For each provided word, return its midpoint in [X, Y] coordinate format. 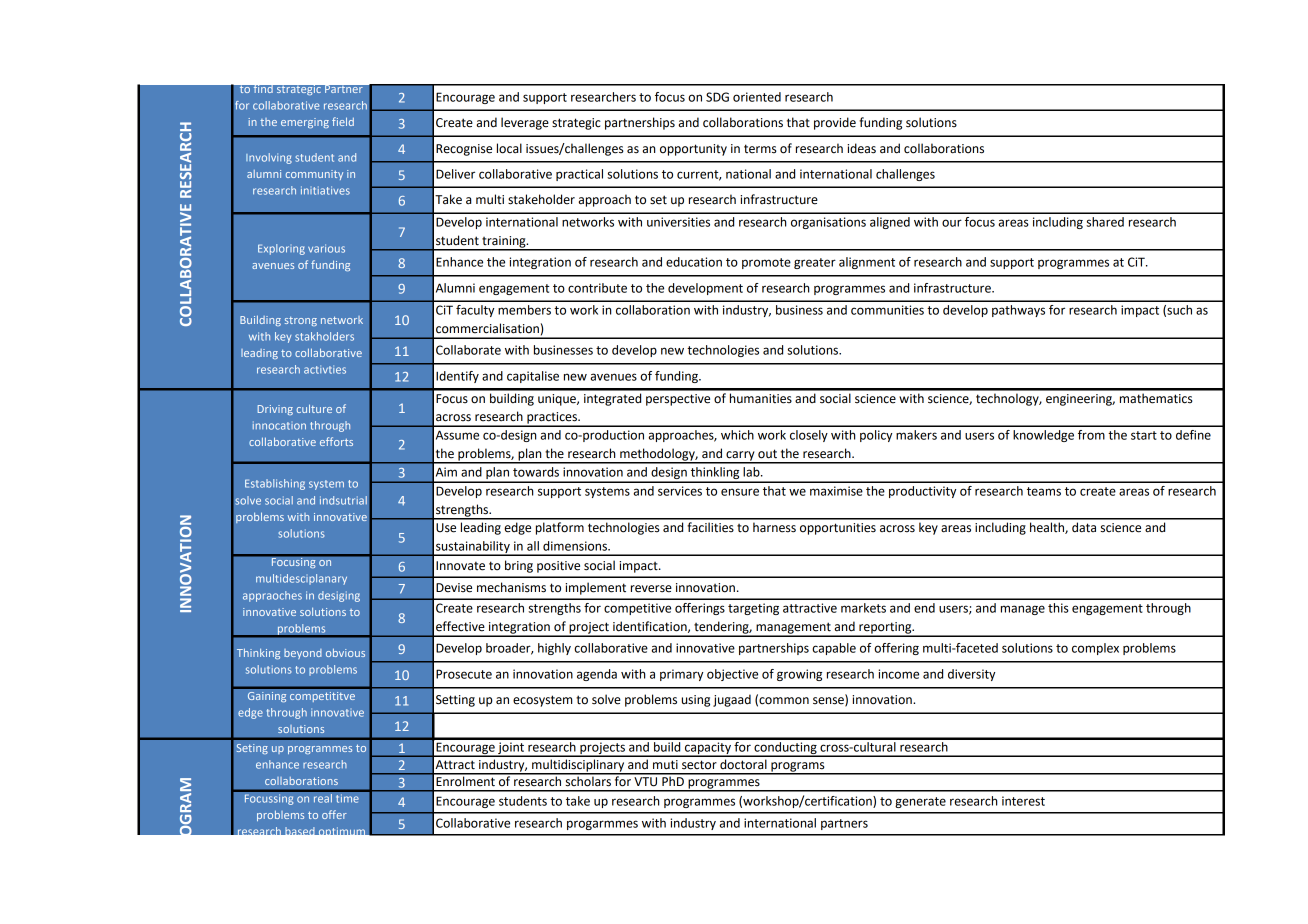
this [1058, 608]
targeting [753, 609]
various [326, 248]
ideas [861, 148]
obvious [345, 652]
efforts [336, 441]
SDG [717, 97]
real [322, 797]
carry [740, 457]
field [343, 121]
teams [1044, 491]
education [694, 262]
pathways [1018, 311]
